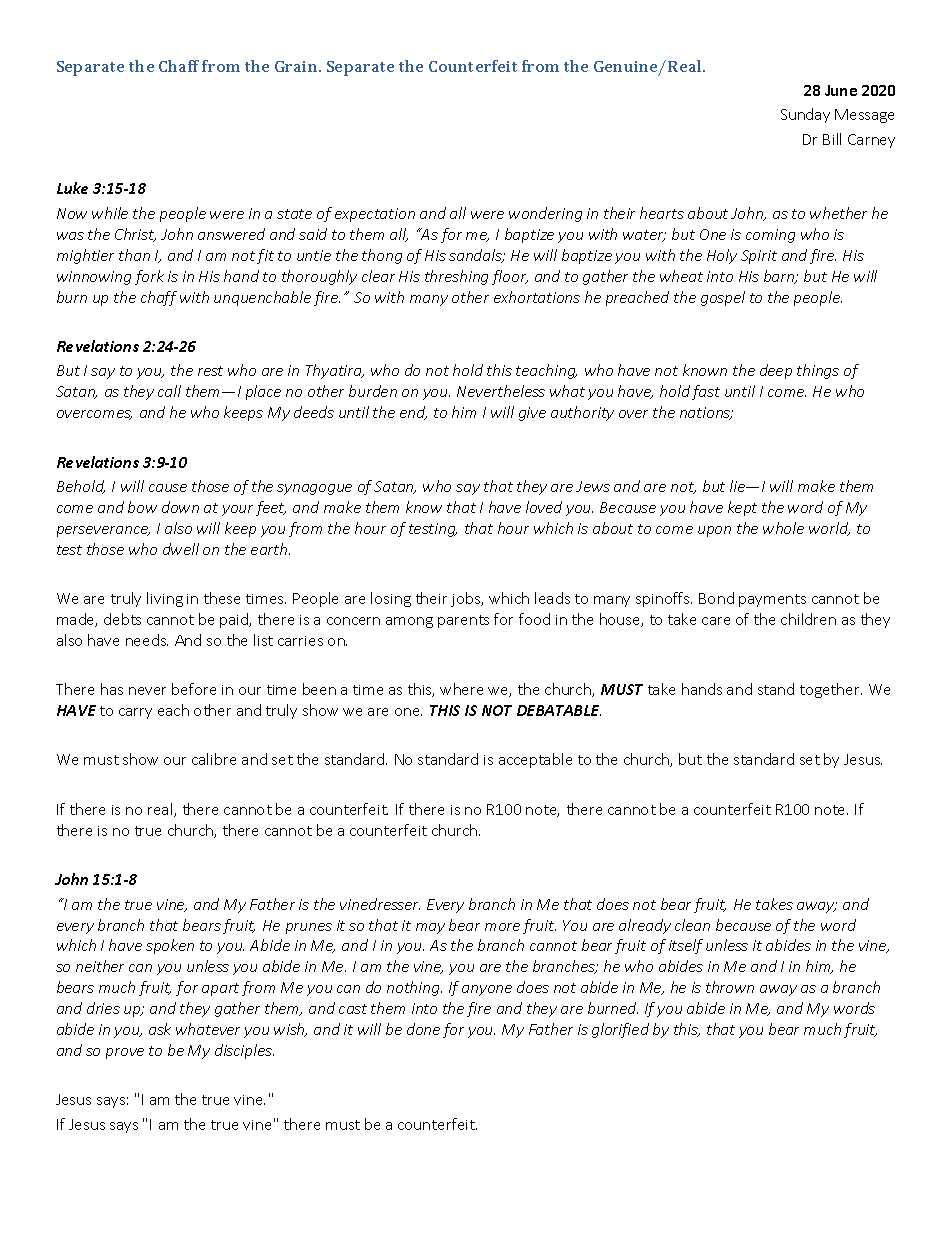 The height and width of the screenshot is (1233, 952). What do you see at coordinates (135, 713) in the screenshot?
I see `carry` at bounding box center [135, 713].
